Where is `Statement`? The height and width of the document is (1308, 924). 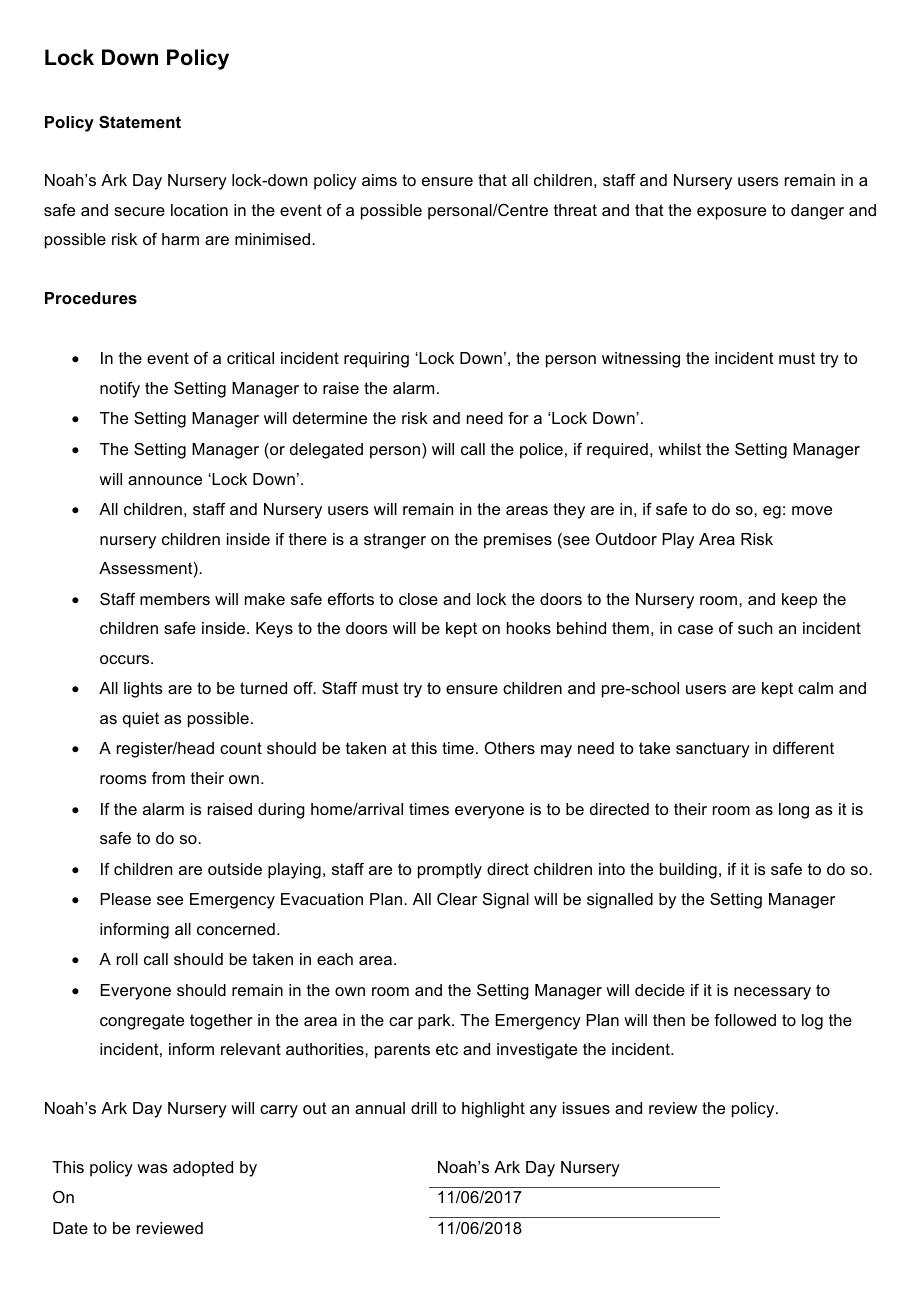
Statement is located at coordinates (140, 122).
